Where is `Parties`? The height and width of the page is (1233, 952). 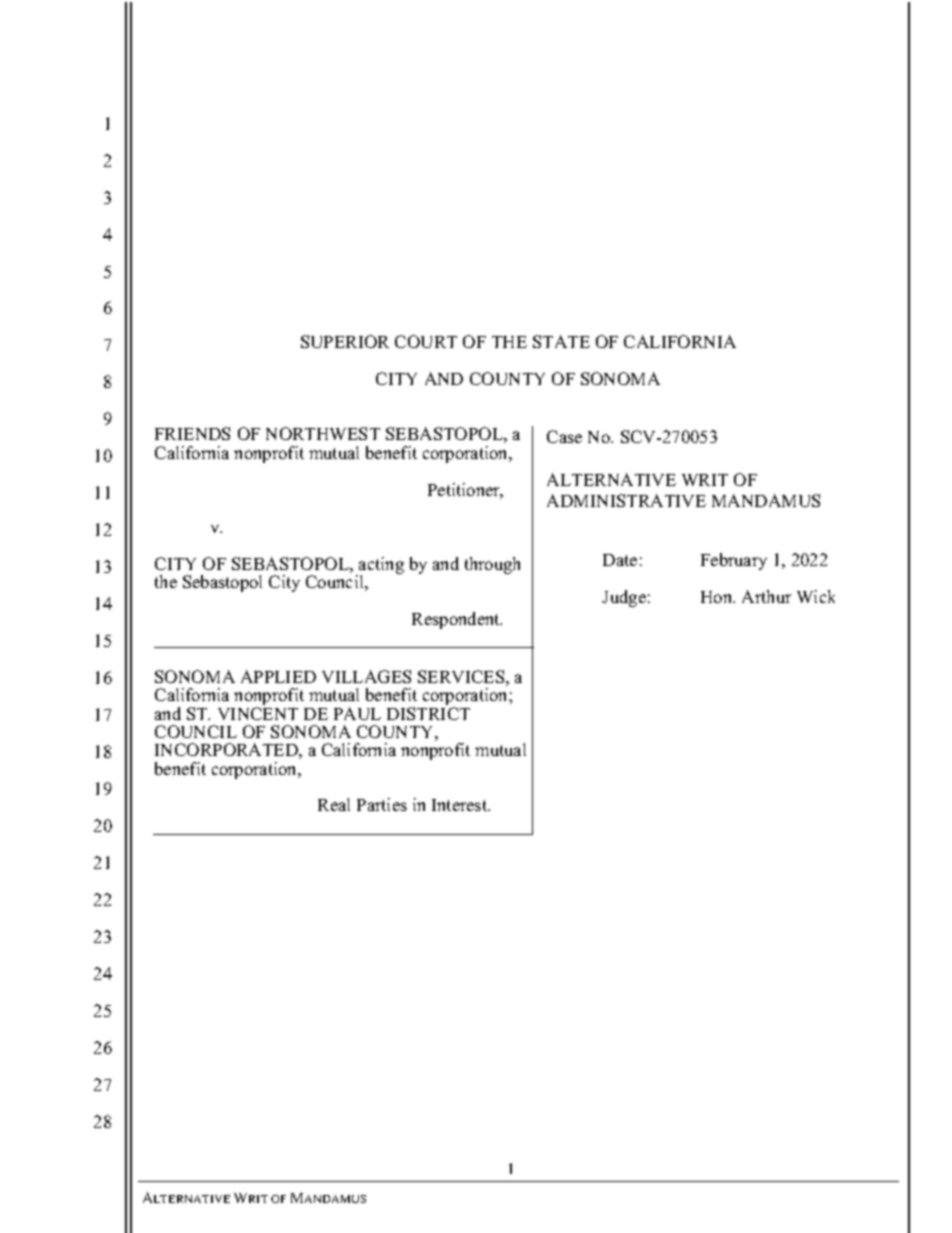 Parties is located at coordinates (382, 804).
